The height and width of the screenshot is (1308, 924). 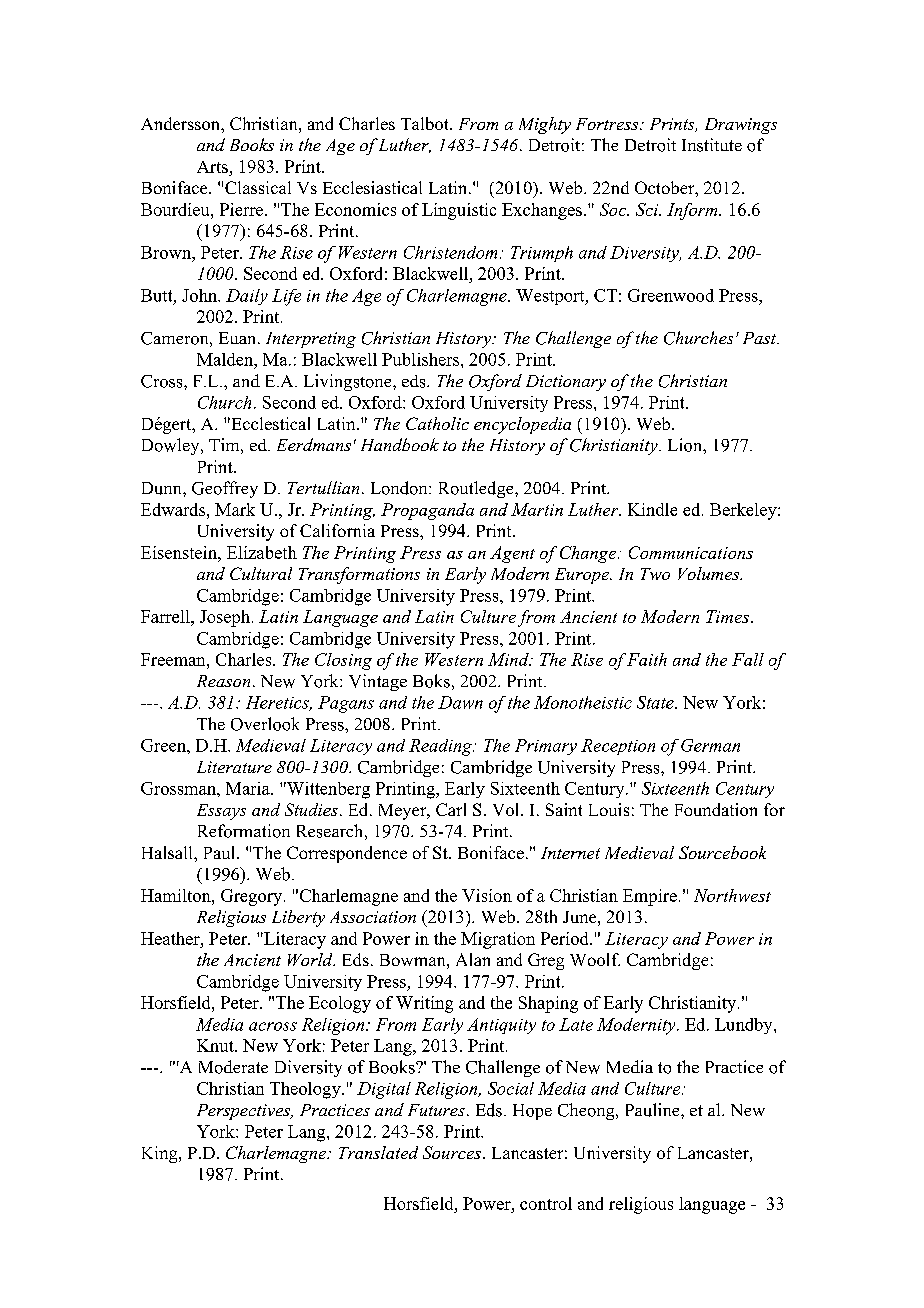 What do you see at coordinates (426, 123) in the screenshot?
I see `Talbot` at bounding box center [426, 123].
